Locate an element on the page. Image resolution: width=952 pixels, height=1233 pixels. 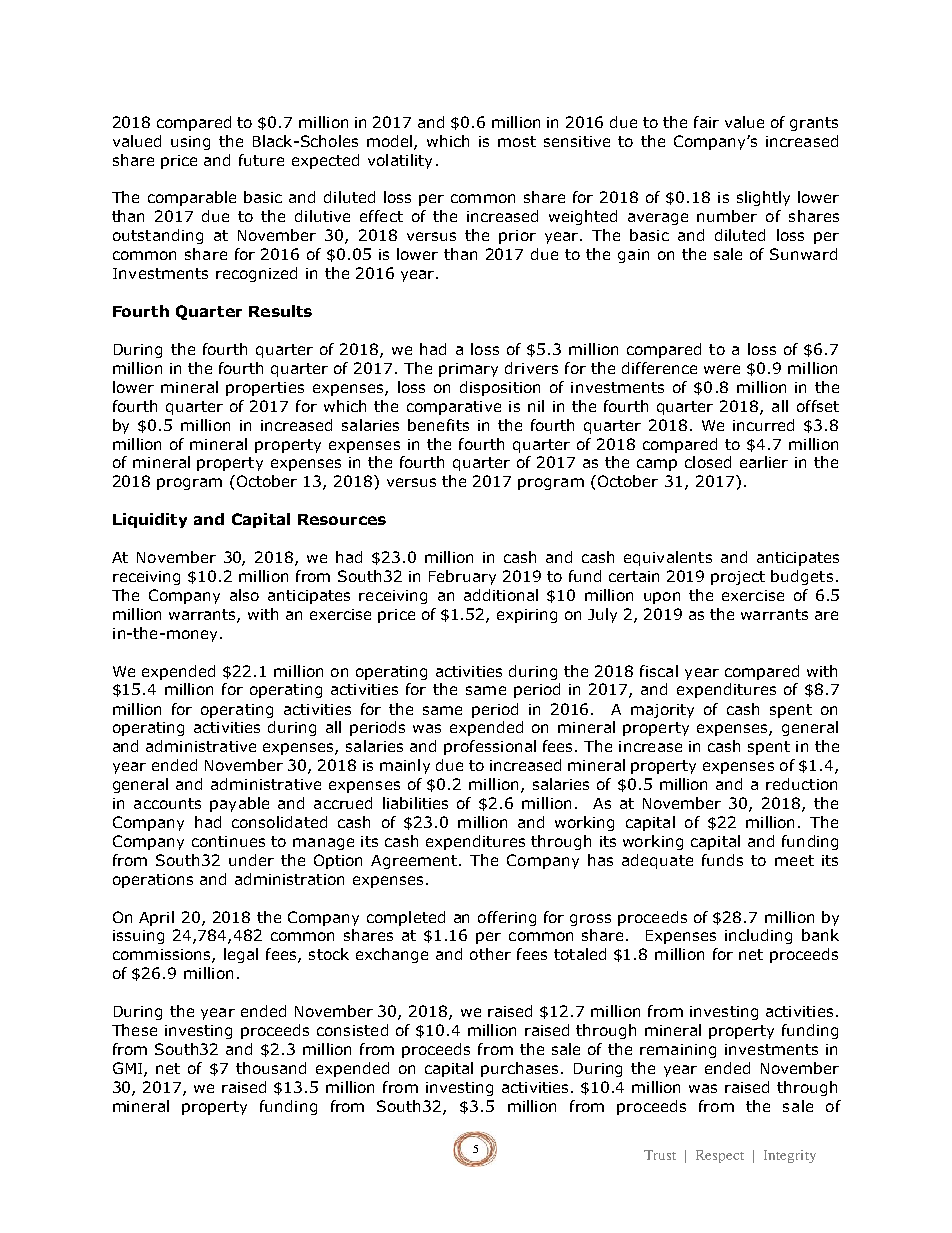
earlier is located at coordinates (764, 462).
